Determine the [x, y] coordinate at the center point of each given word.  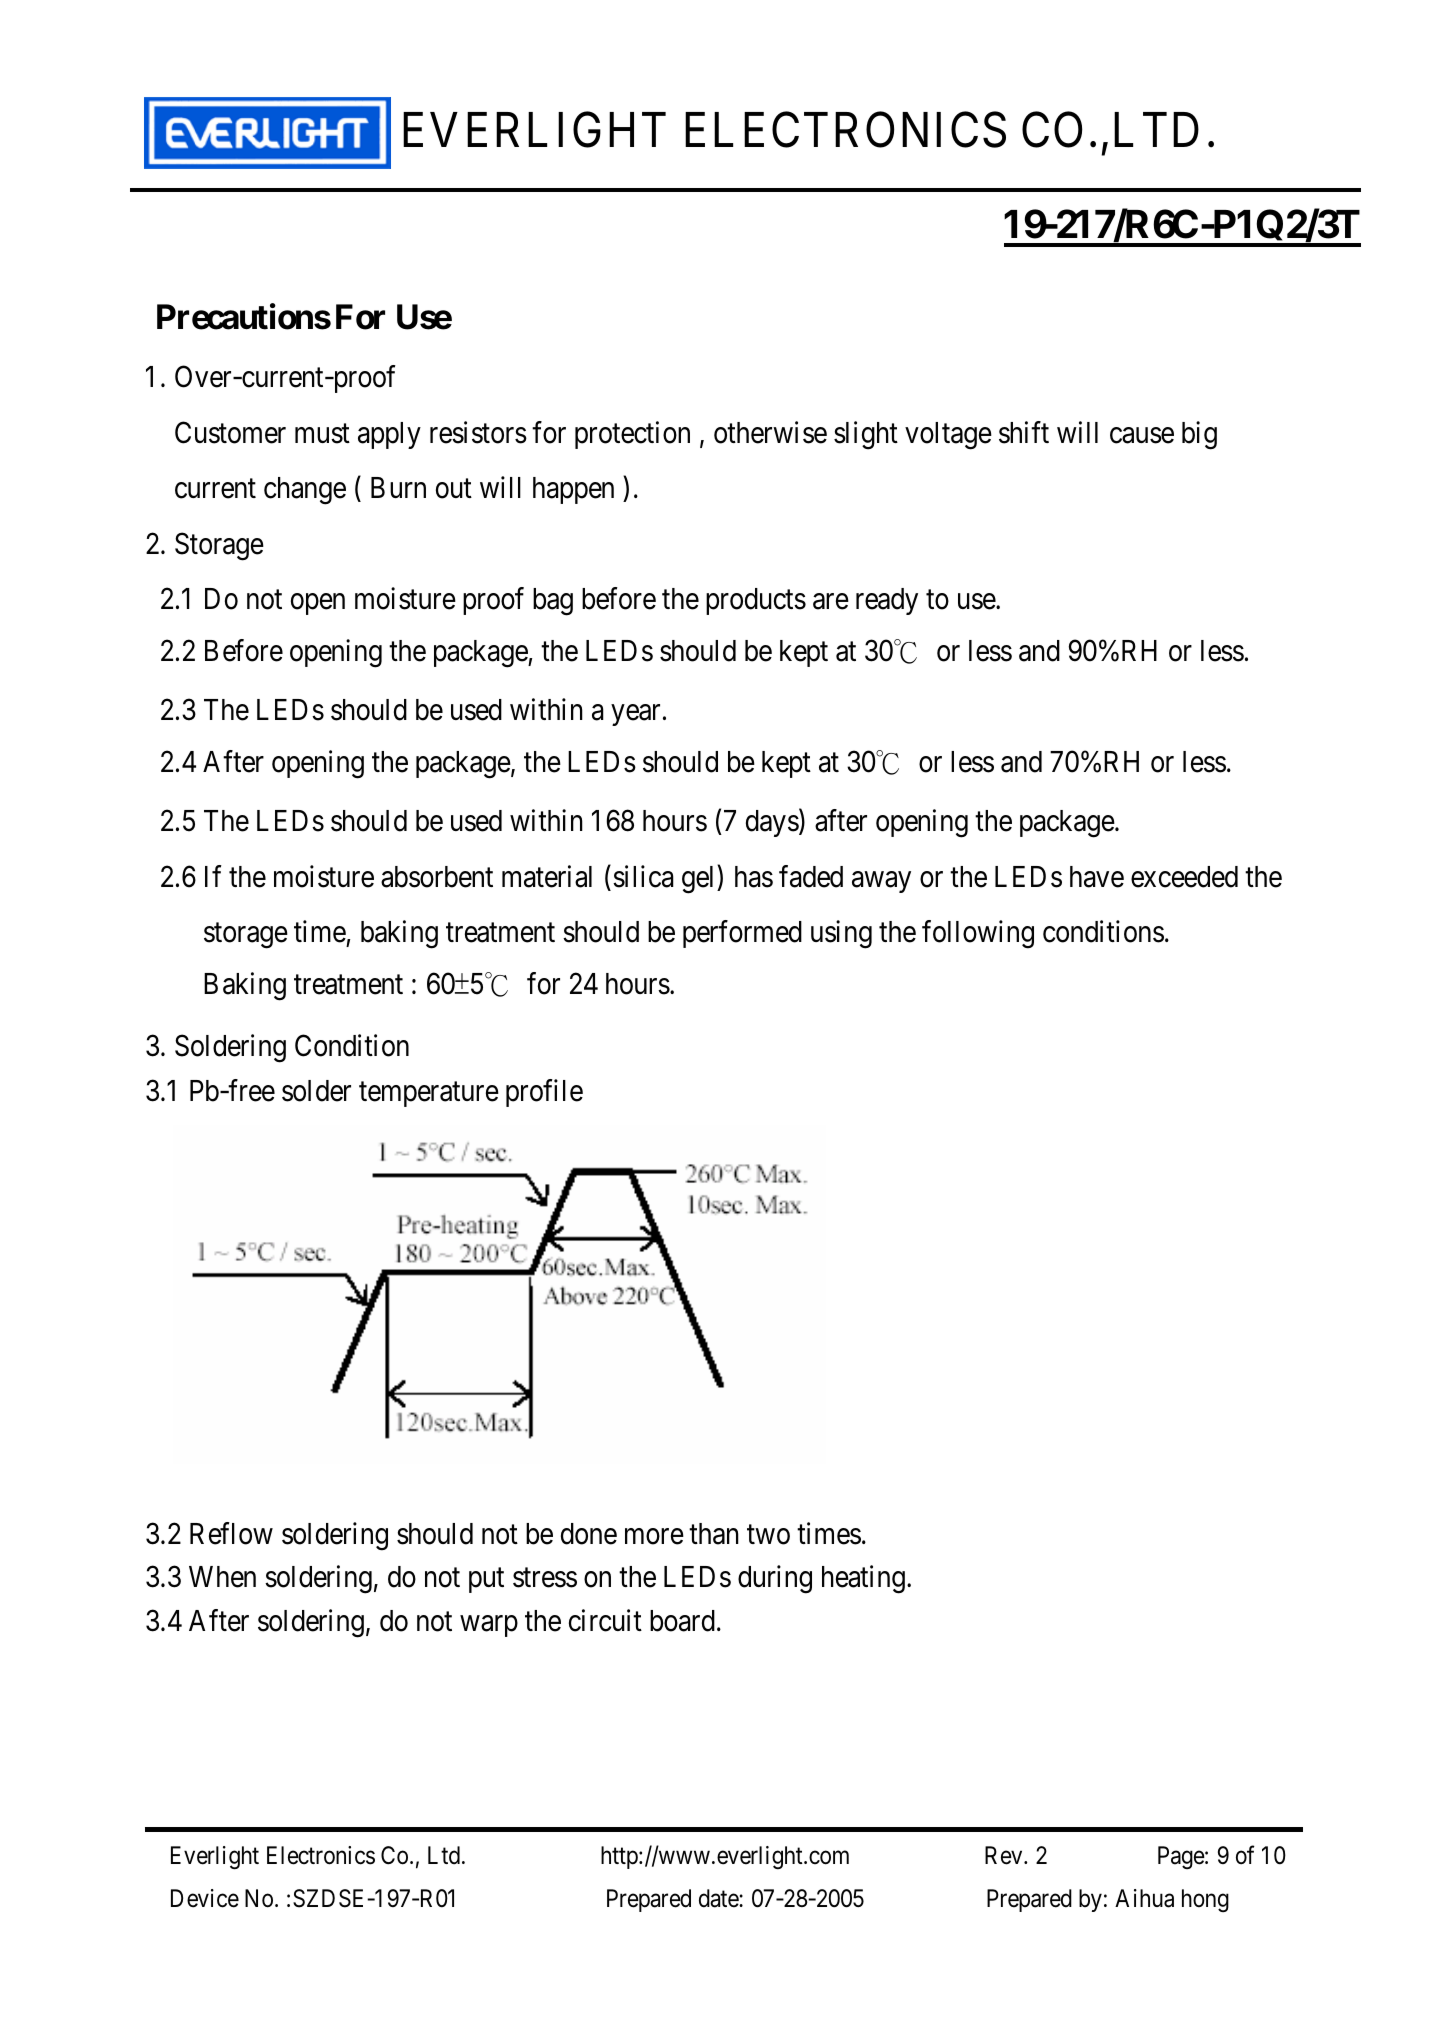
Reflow [231, 1533]
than [714, 1534]
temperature [429, 1094]
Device [205, 1898]
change [305, 491]
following [978, 934]
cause [1142, 436]
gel [700, 879]
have [1097, 877]
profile [544, 1093]
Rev [1005, 1855]
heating [863, 1580]
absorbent [437, 877]
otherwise [770, 432]
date [719, 1898]
